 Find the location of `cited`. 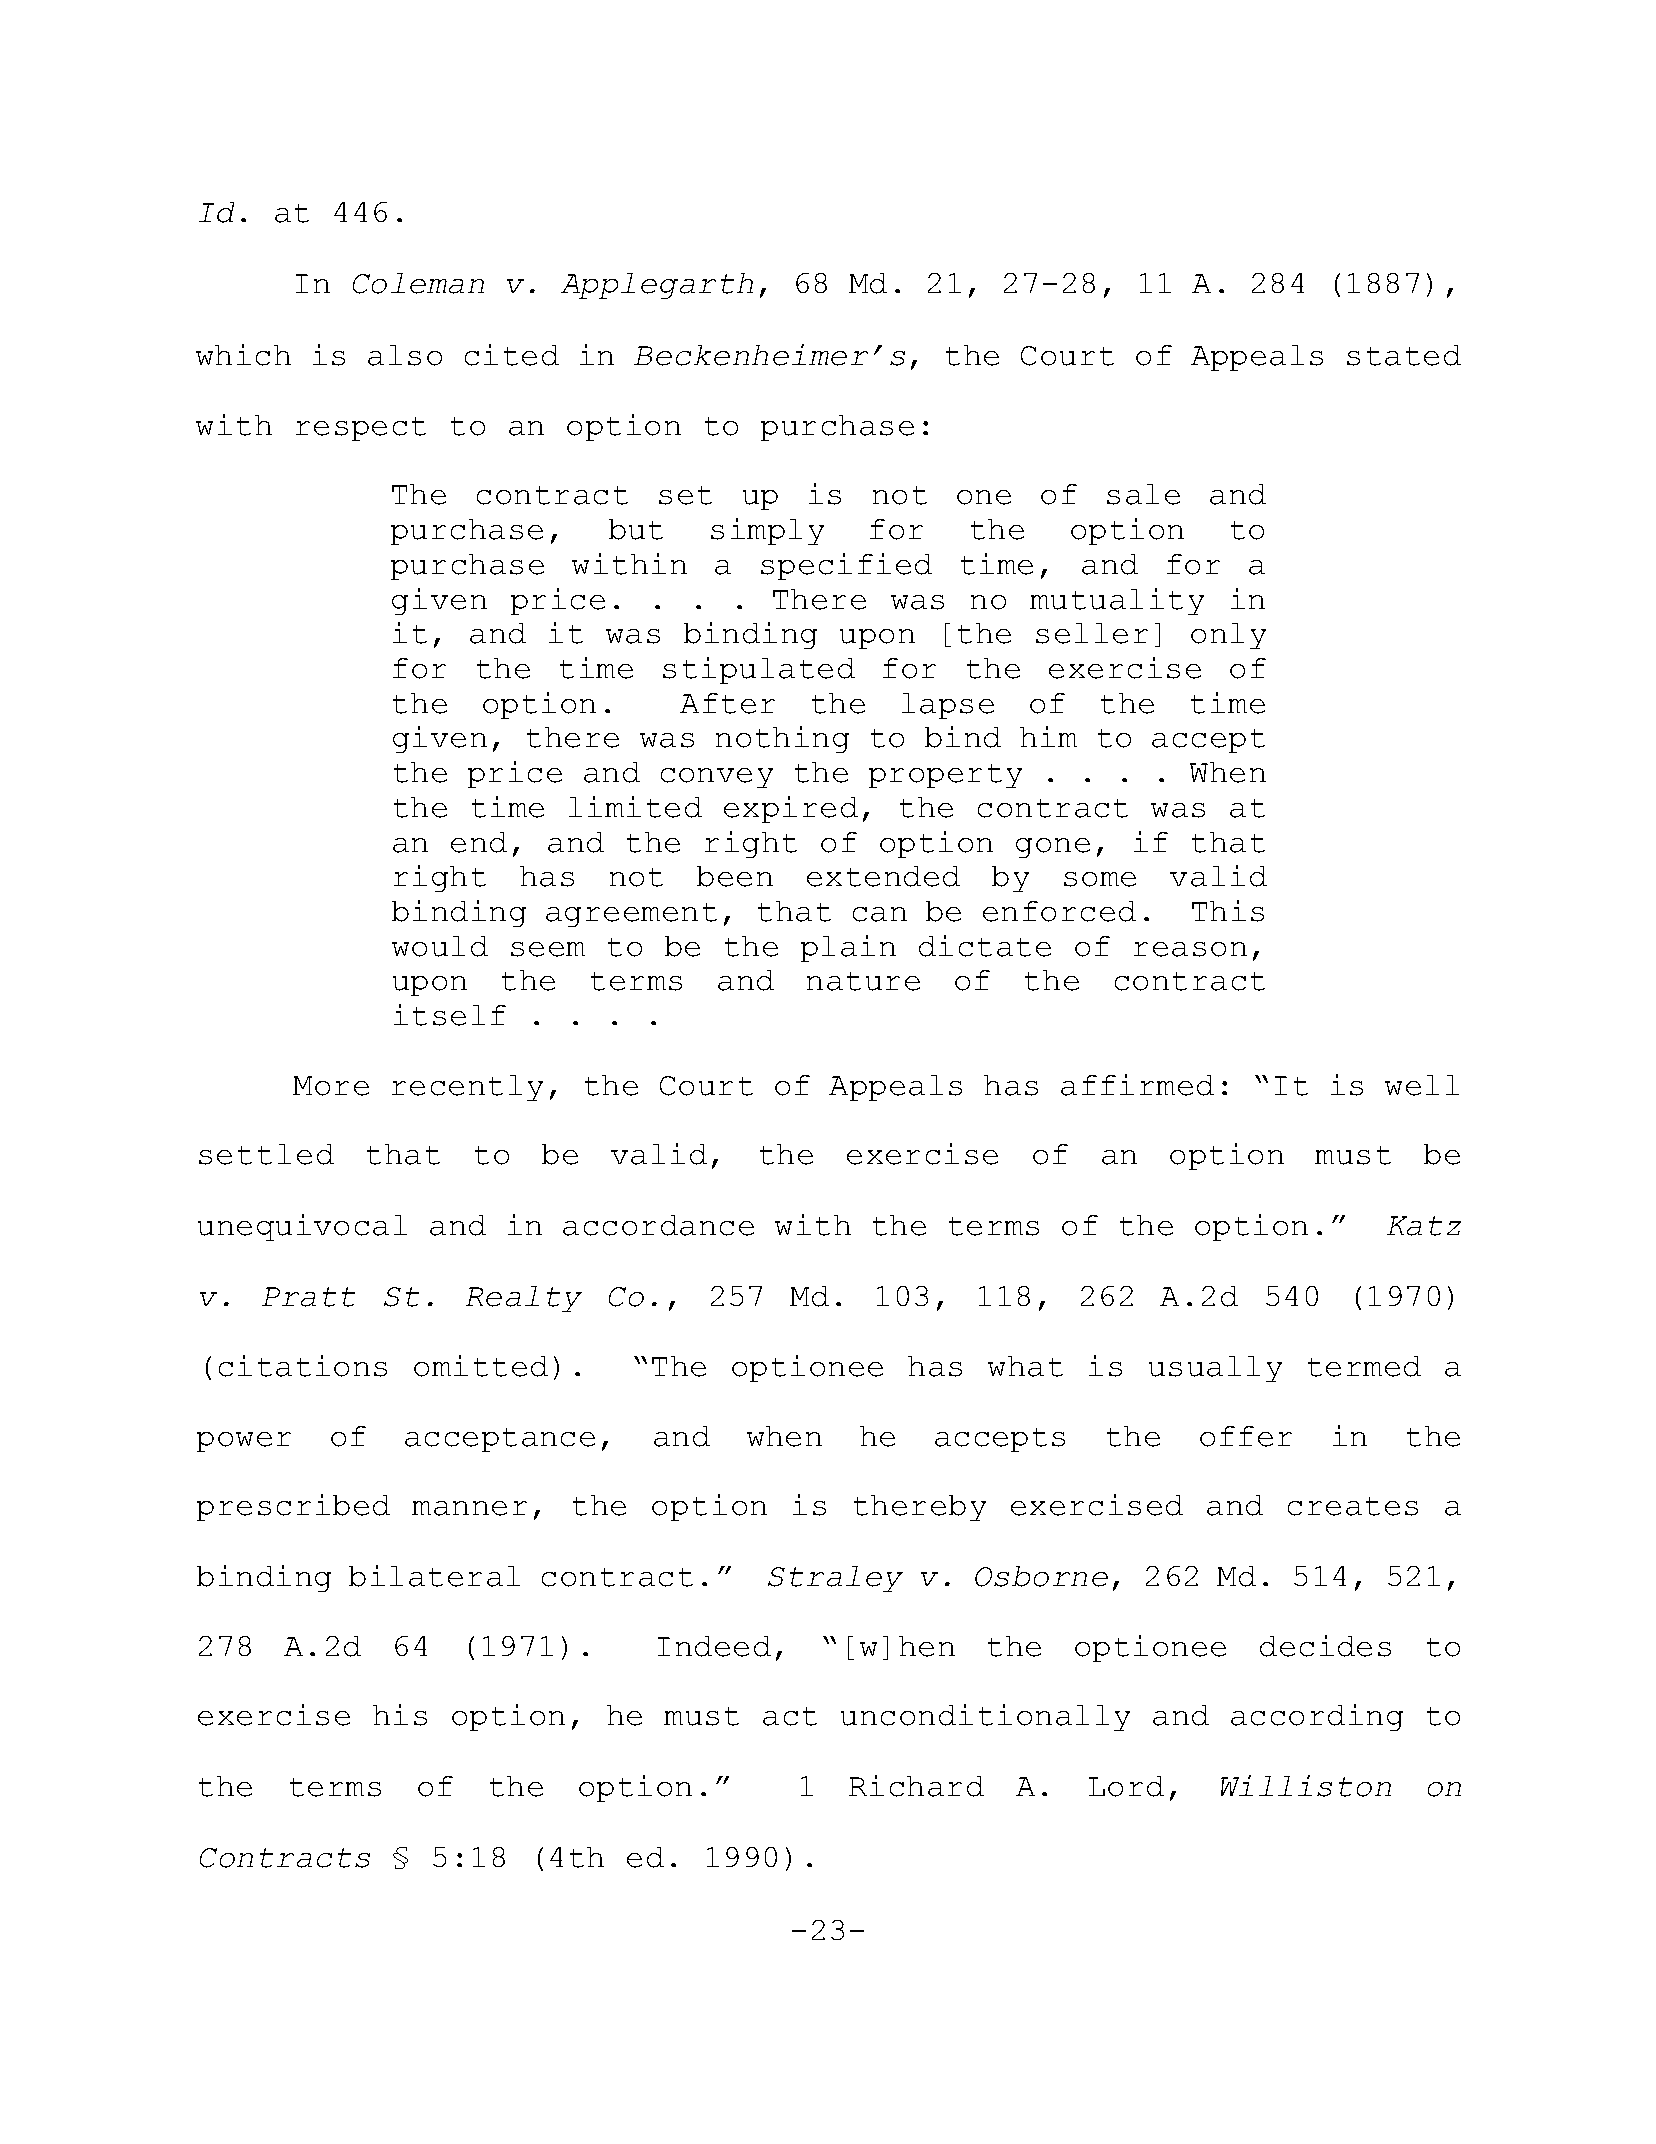

cited is located at coordinates (512, 355).
